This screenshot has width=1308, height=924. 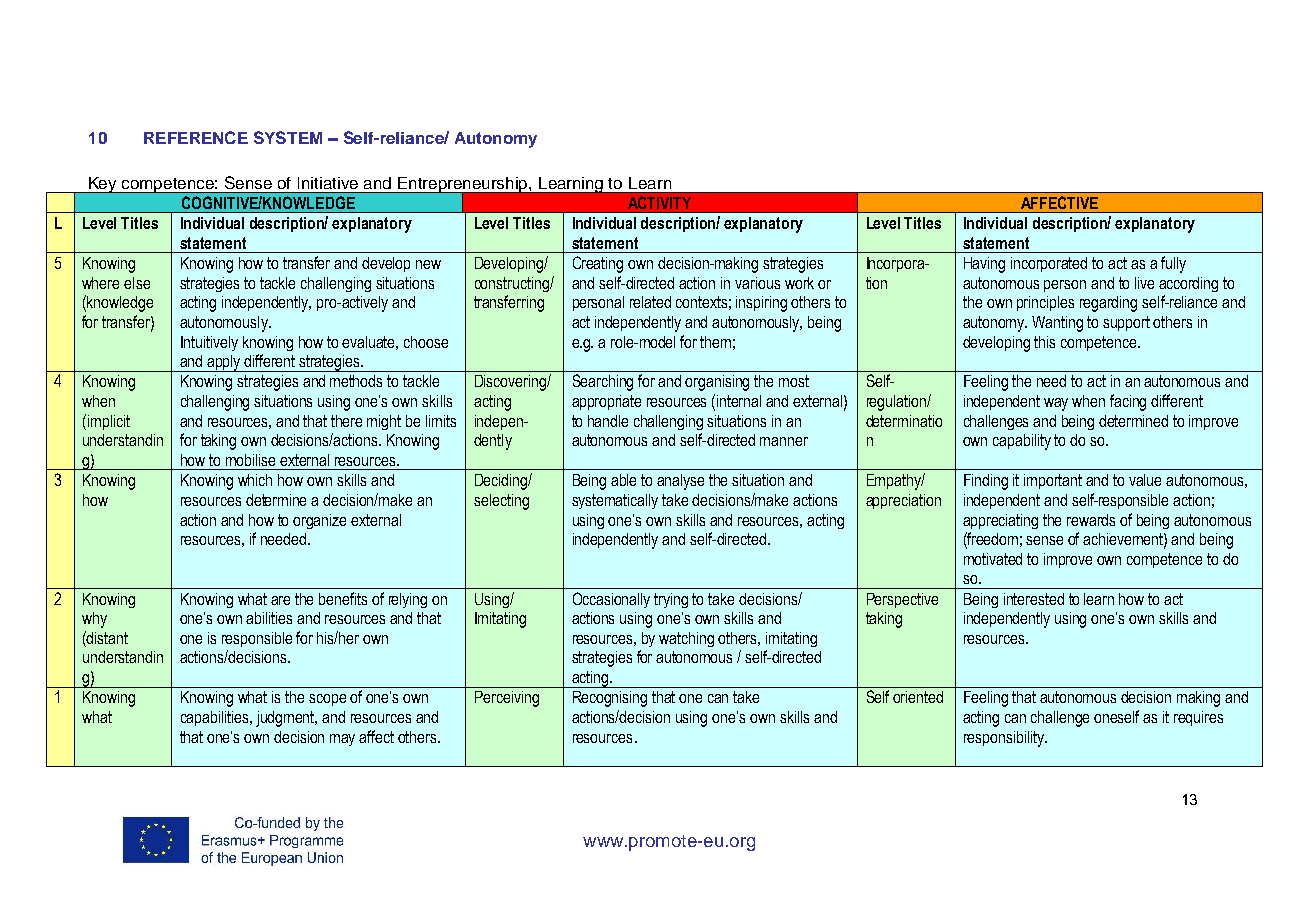 What do you see at coordinates (650, 302) in the screenshot?
I see `related` at bounding box center [650, 302].
